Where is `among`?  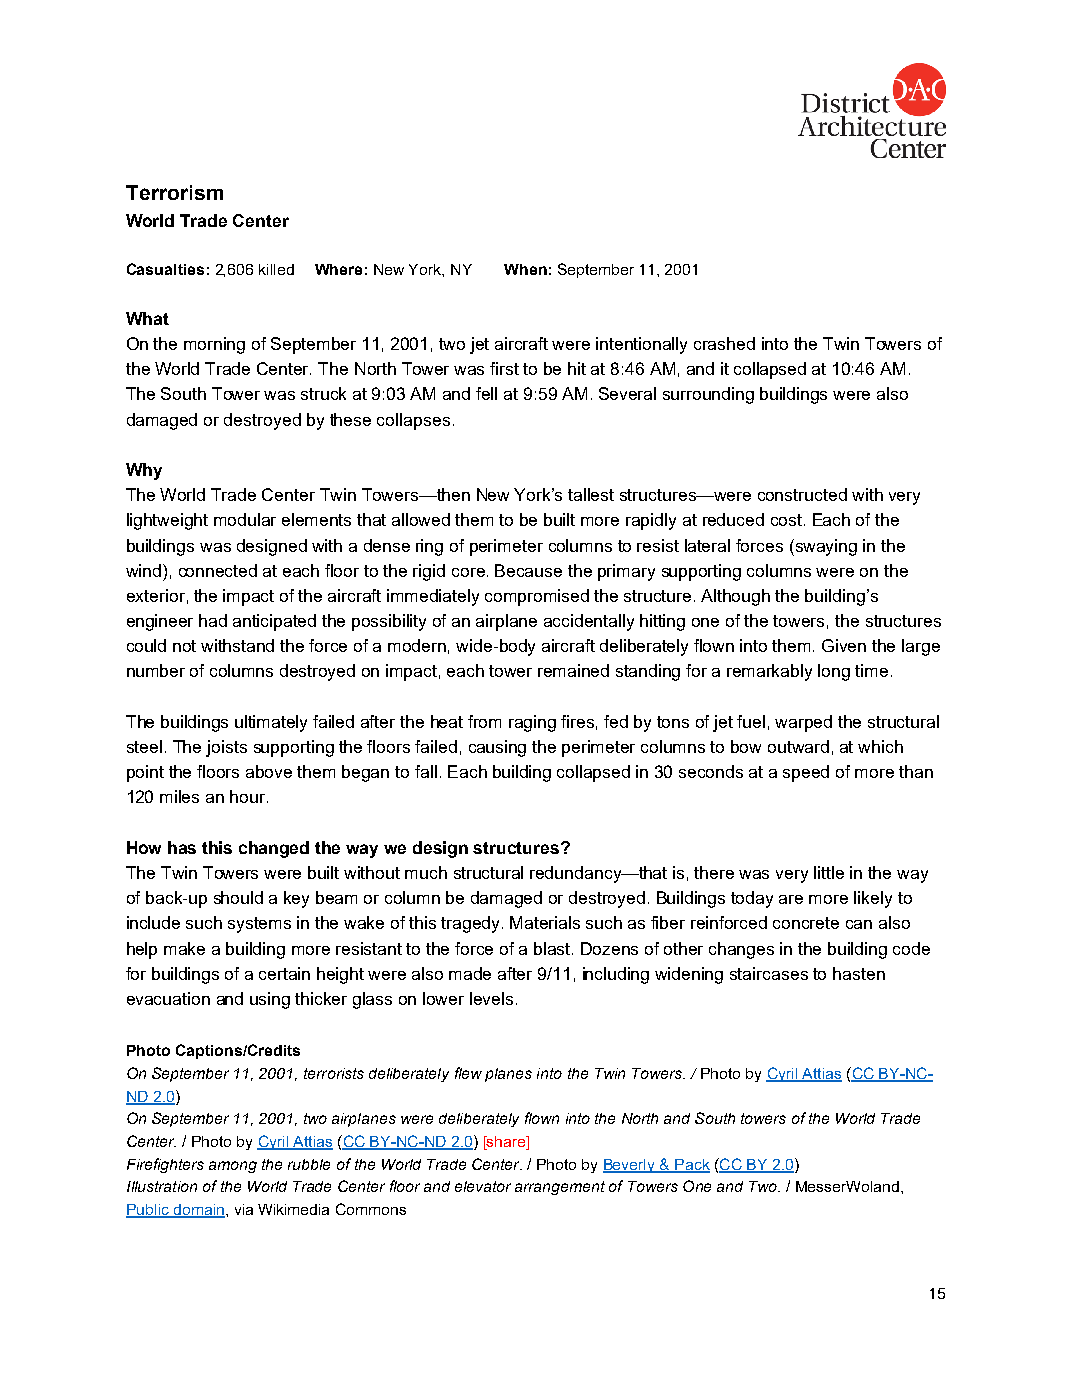
among is located at coordinates (233, 1167).
